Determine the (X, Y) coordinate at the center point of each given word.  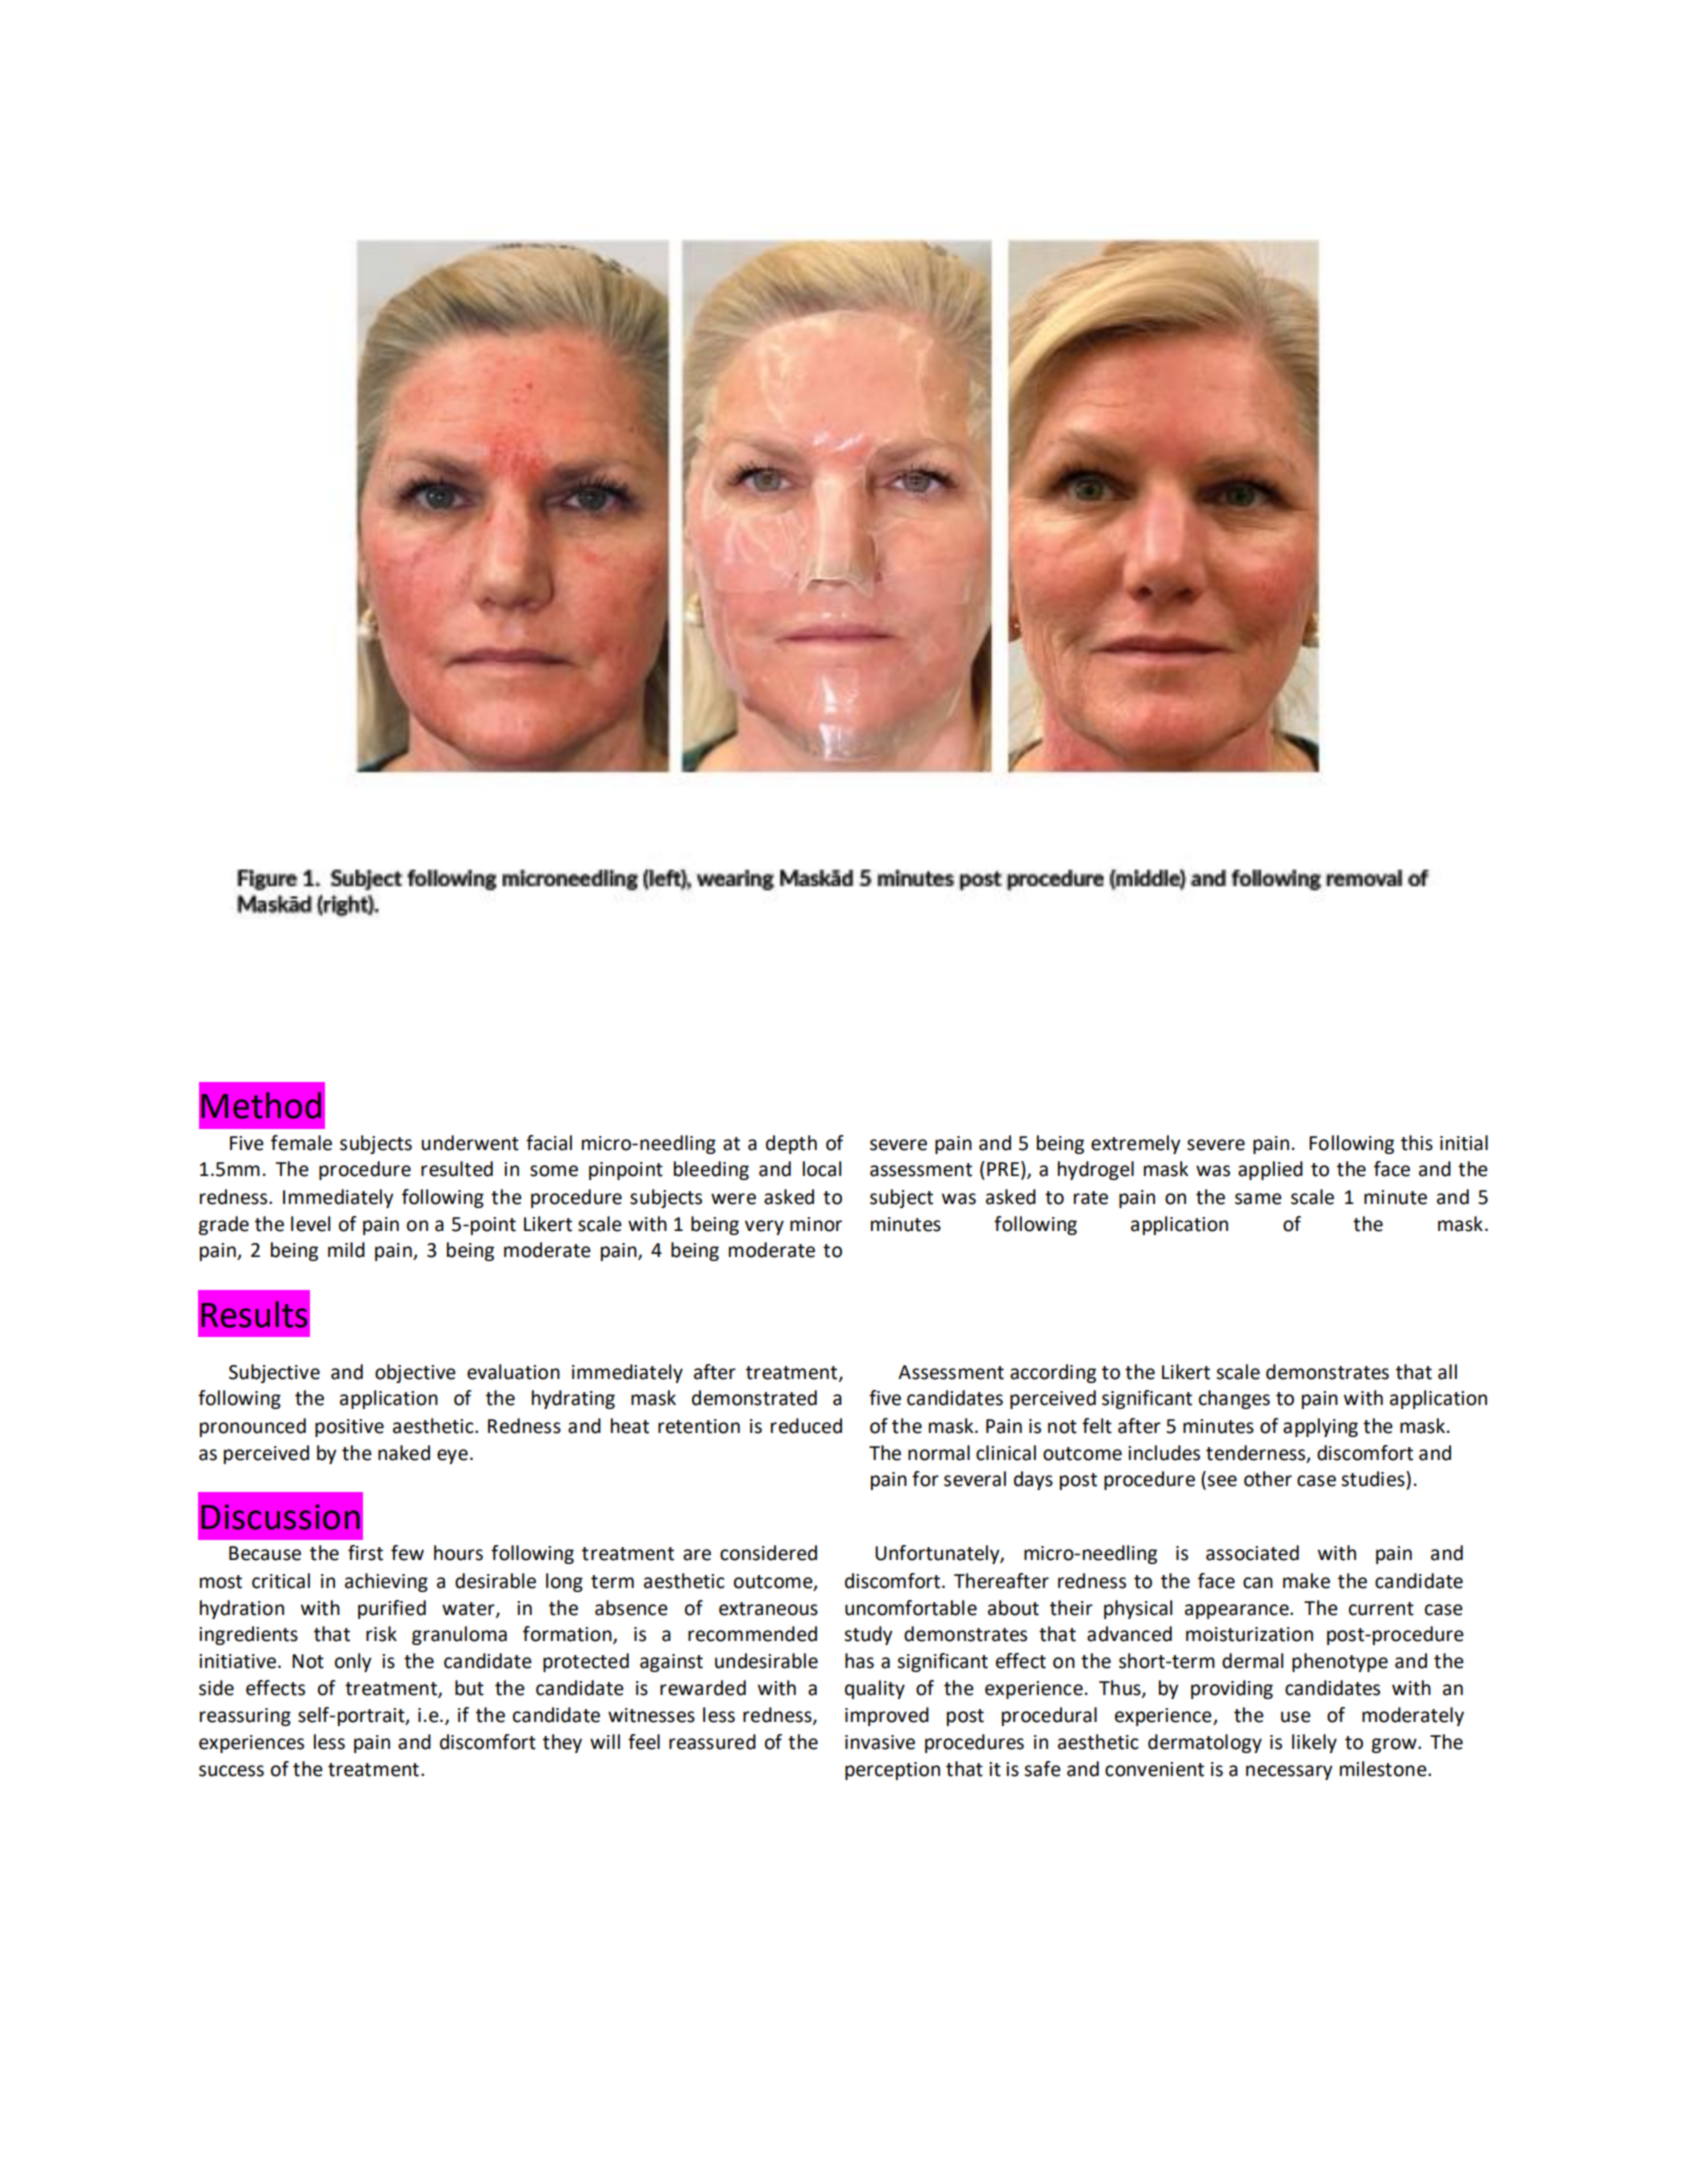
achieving (386, 1582)
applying (1320, 1427)
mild (346, 1250)
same (1258, 1199)
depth (791, 1144)
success (231, 1771)
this (1417, 1143)
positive (349, 1428)
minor (816, 1224)
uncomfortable (911, 1608)
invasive (880, 1742)
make (1306, 1581)
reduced (806, 1426)
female (301, 1143)
